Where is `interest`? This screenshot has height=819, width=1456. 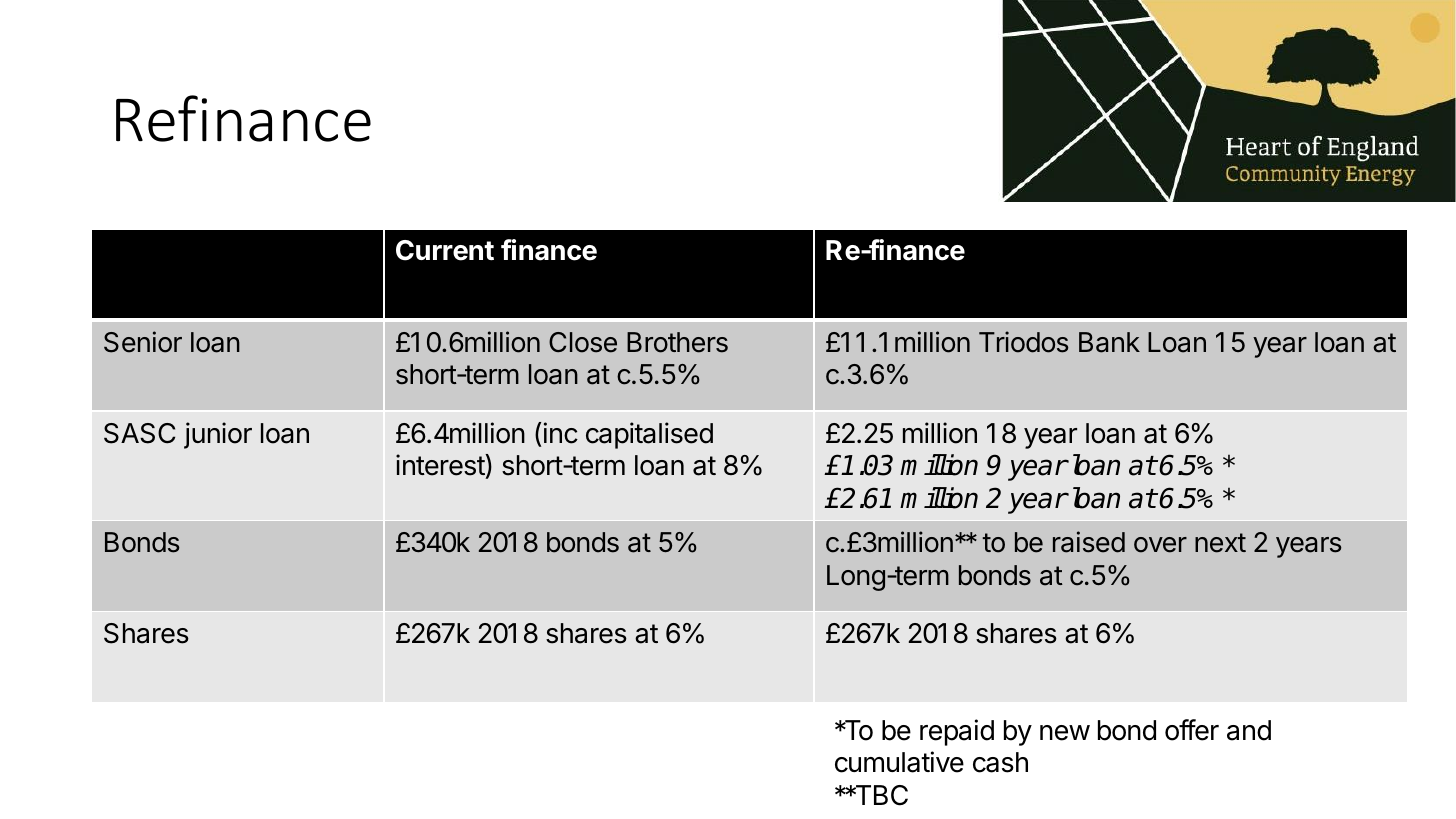
interest is located at coordinates (441, 466).
